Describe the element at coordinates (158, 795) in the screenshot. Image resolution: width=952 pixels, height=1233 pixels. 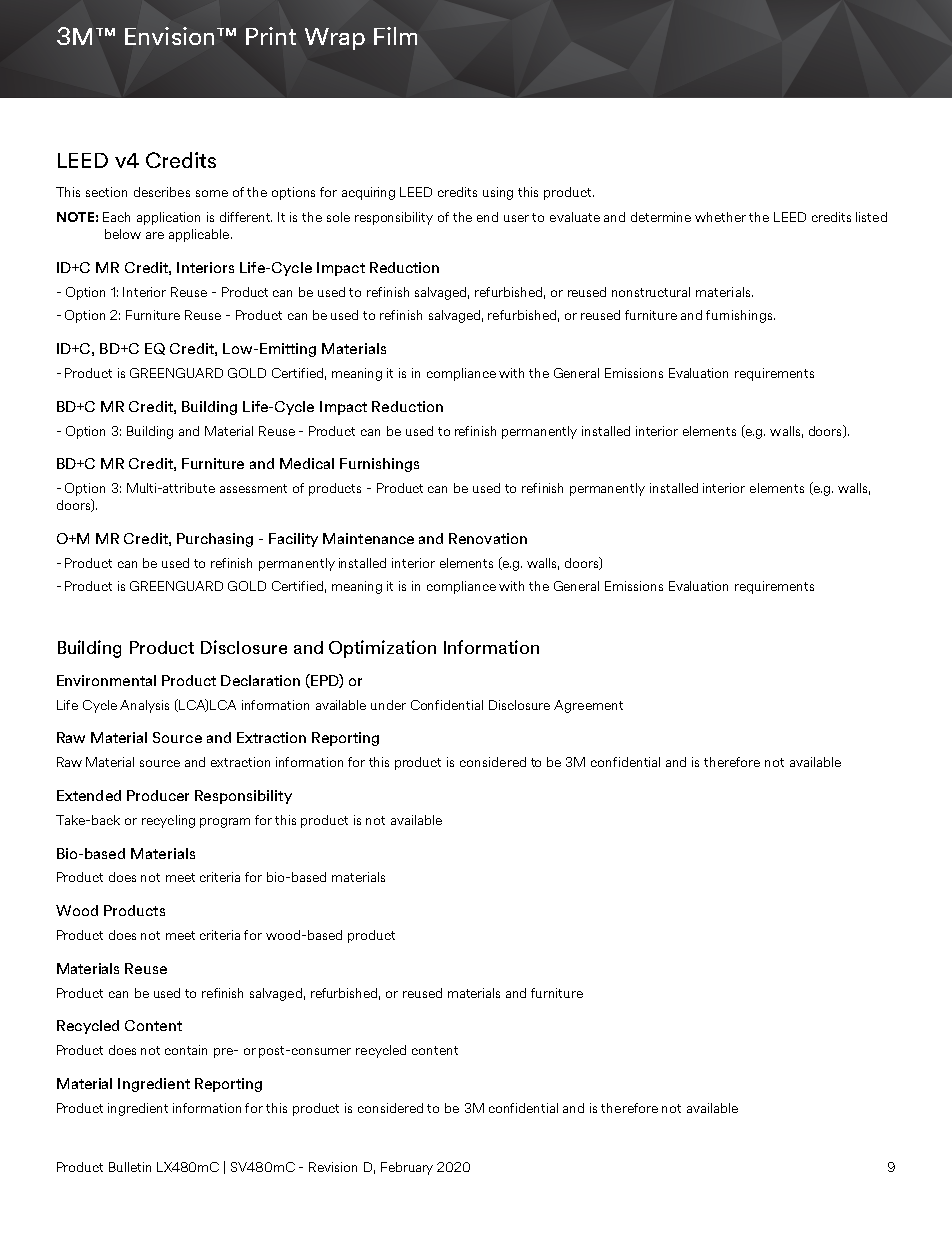
I see `Producer` at that location.
